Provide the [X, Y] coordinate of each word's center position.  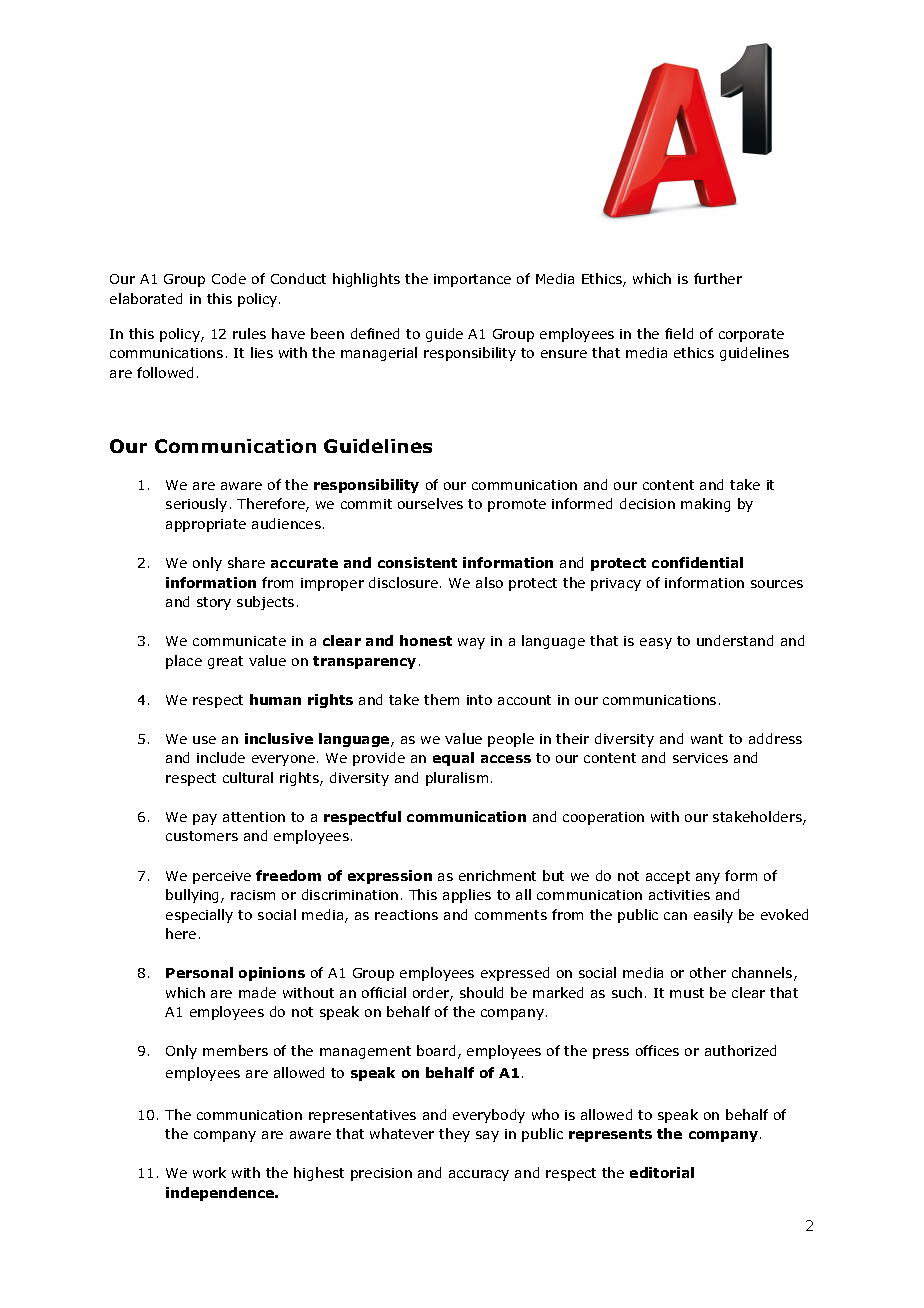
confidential [697, 562]
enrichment [497, 875]
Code [229, 278]
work [209, 1172]
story [214, 603]
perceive [222, 877]
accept [668, 877]
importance [472, 280]
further [718, 278]
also [489, 582]
